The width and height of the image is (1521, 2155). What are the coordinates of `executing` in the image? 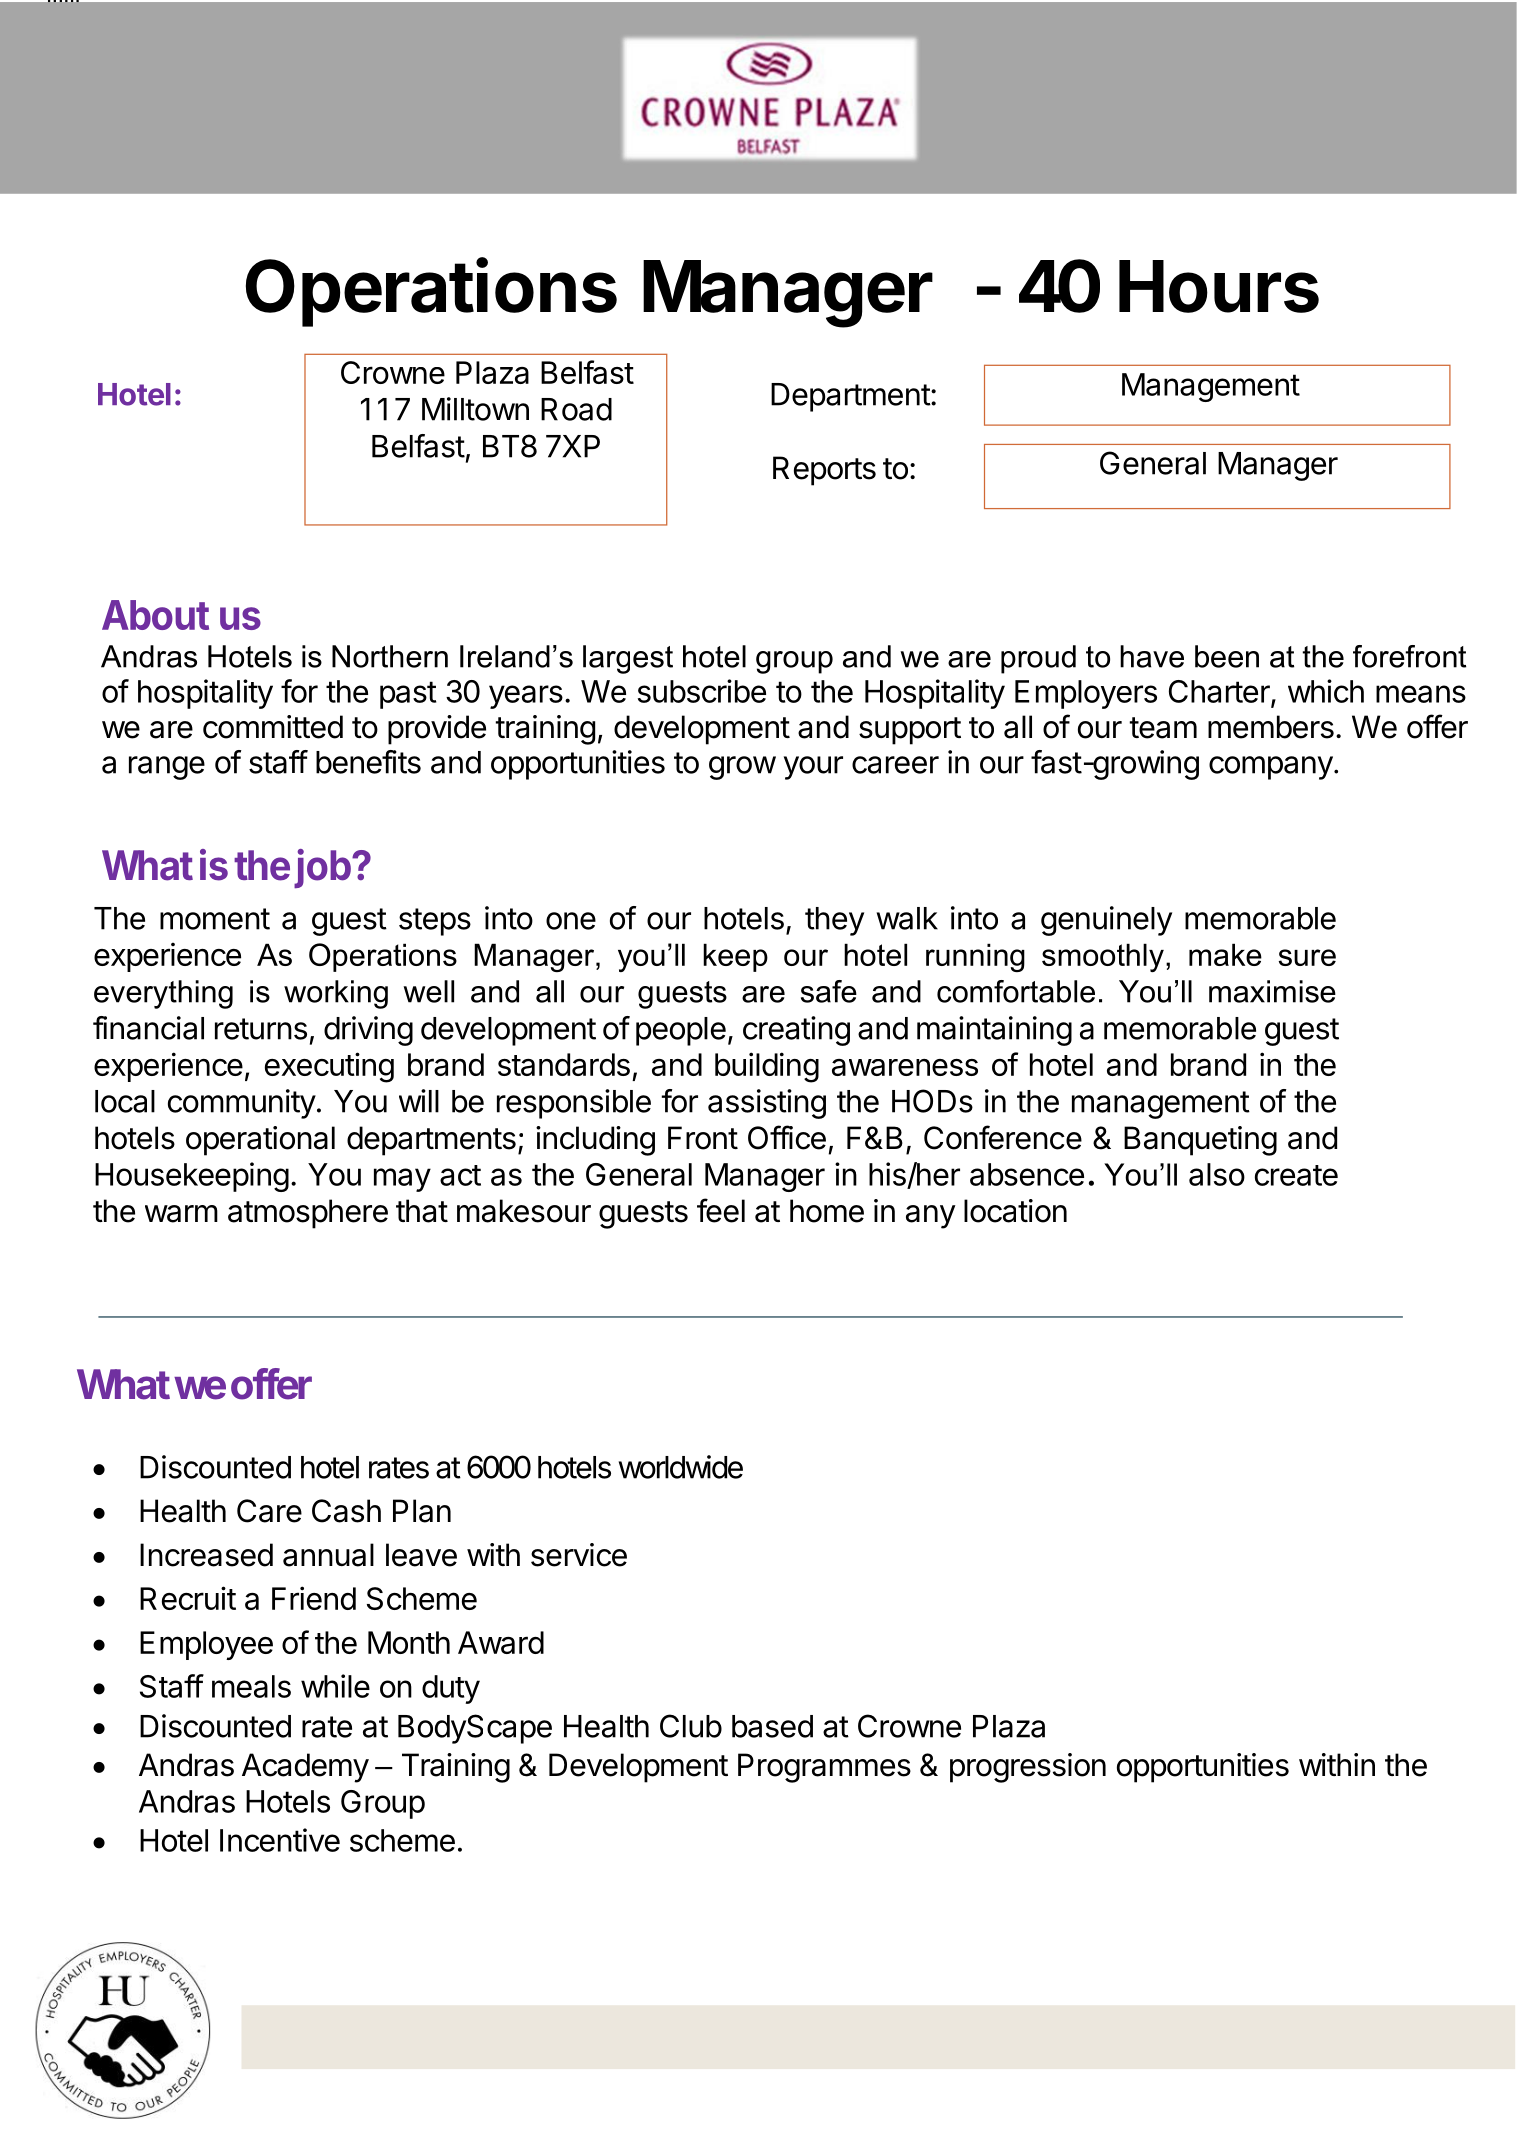 It's located at (329, 1067).
